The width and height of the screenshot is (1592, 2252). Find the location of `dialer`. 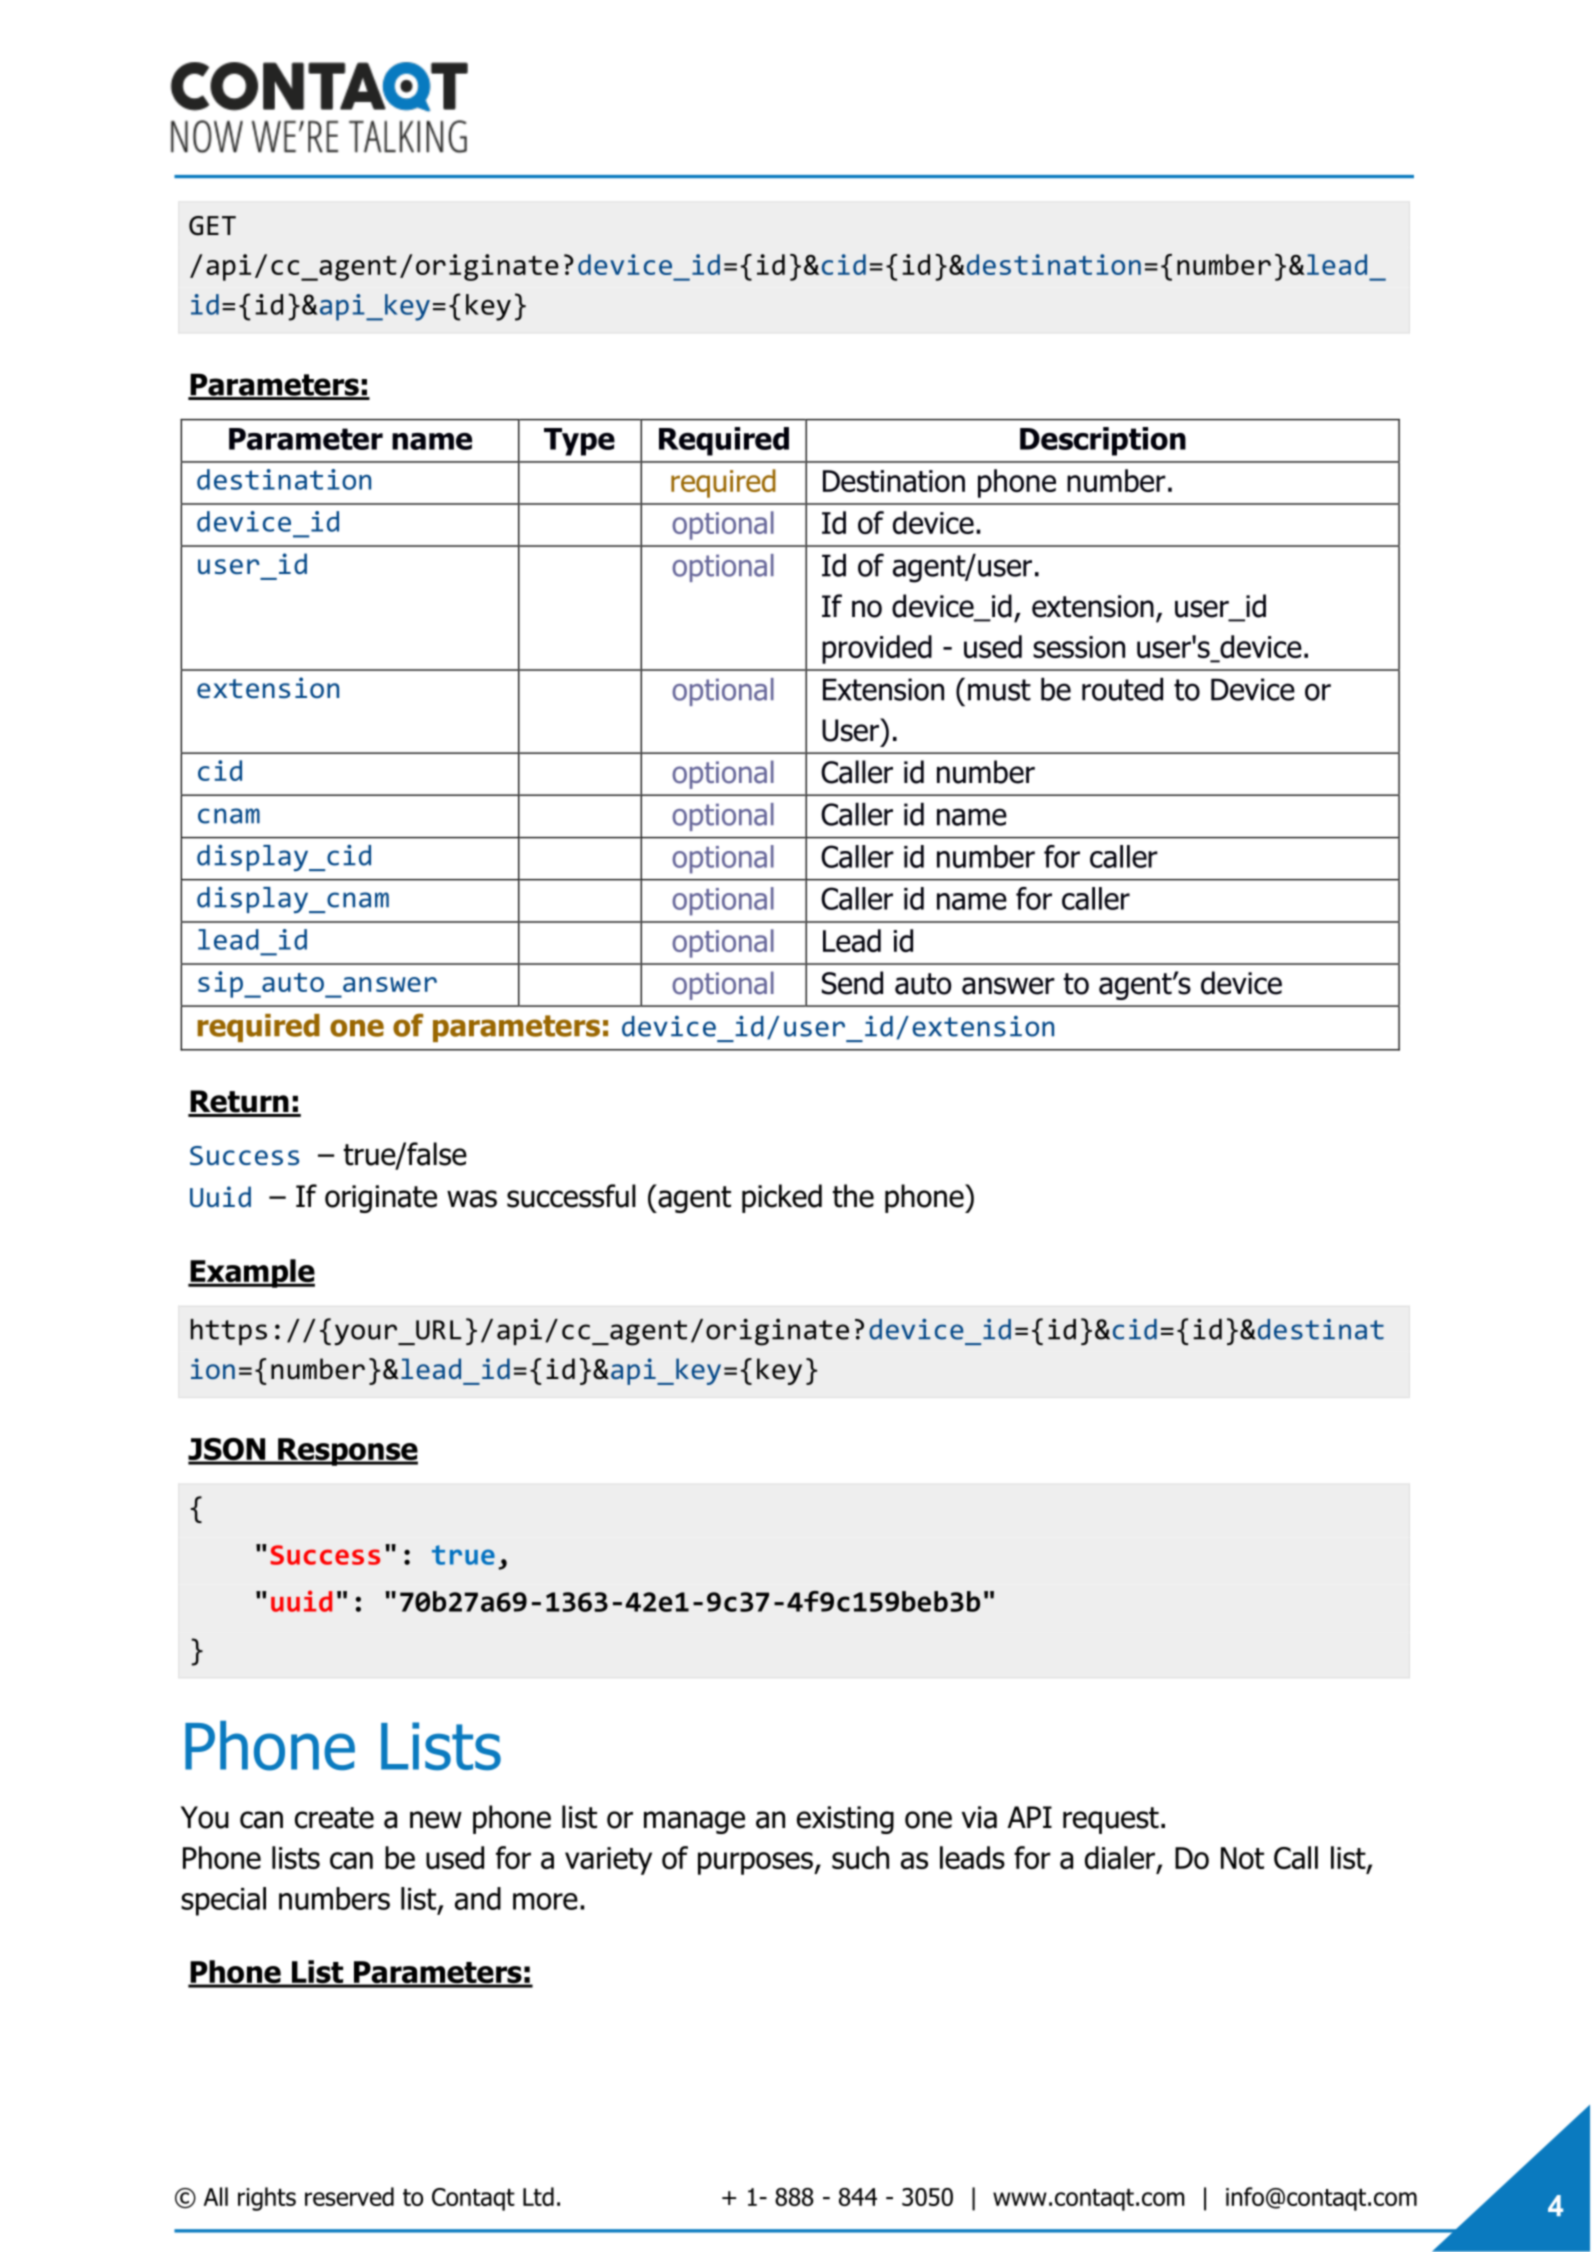

dialer is located at coordinates (1121, 1859).
